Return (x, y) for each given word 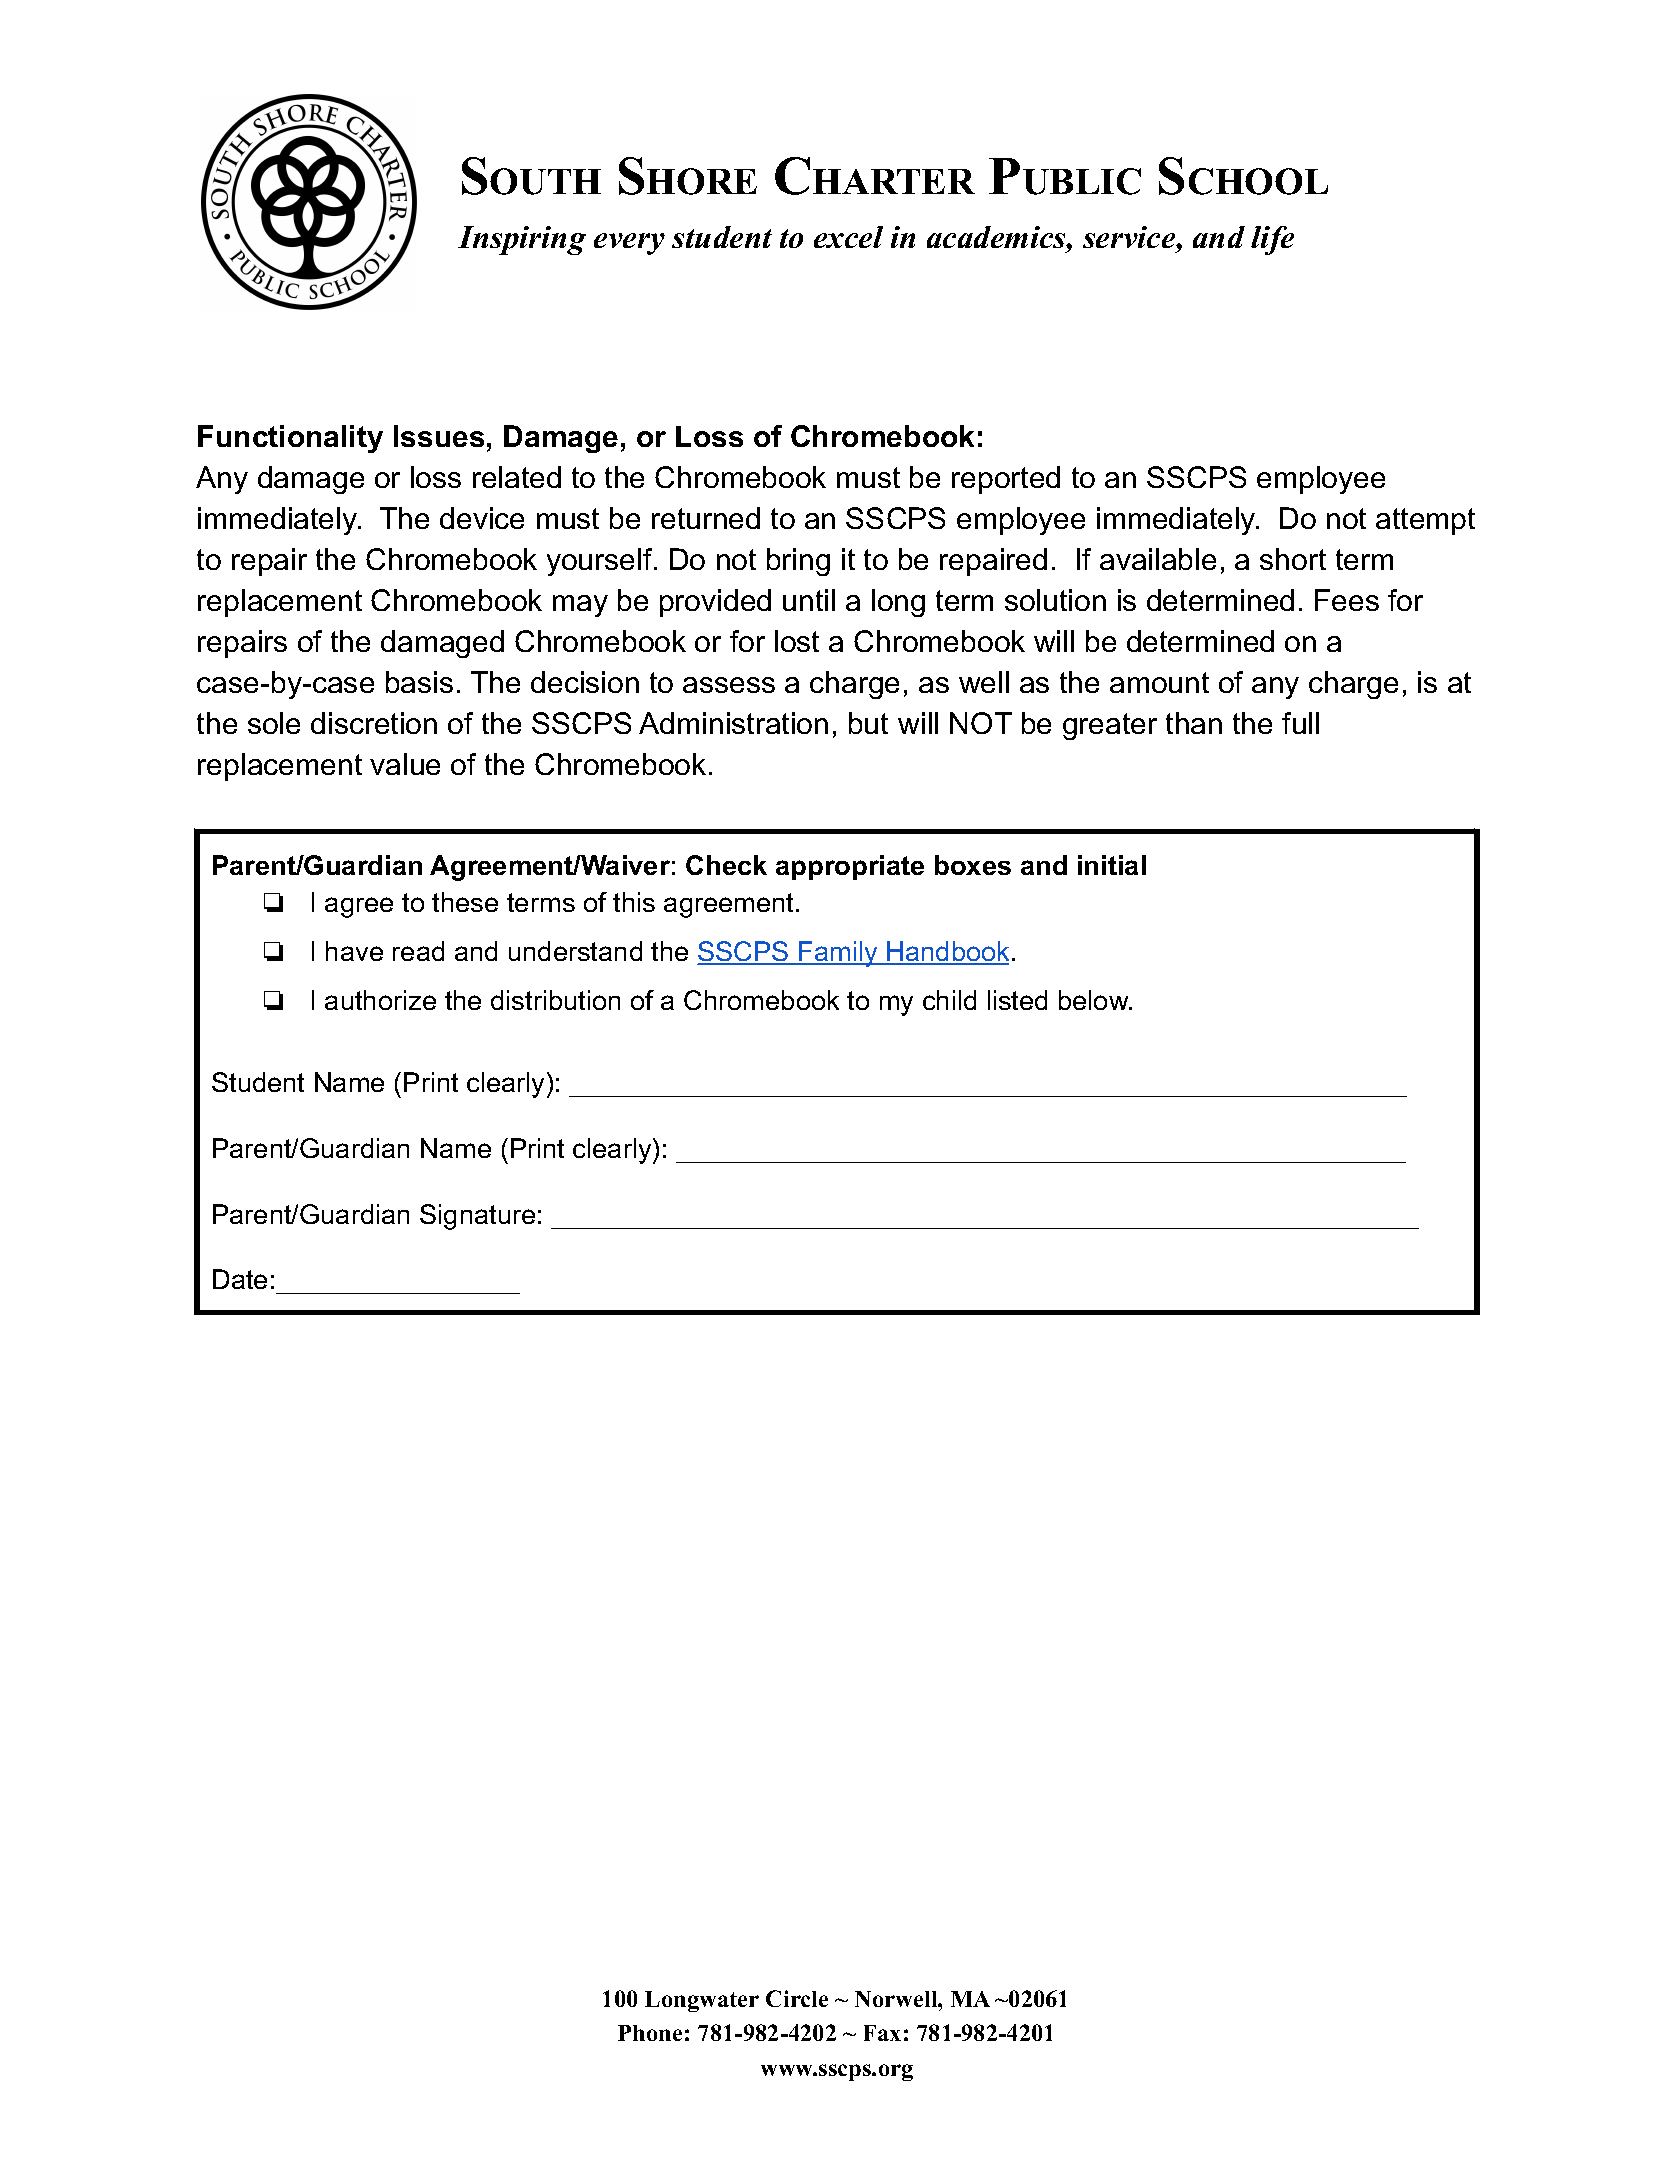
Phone (650, 2033)
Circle (797, 1998)
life (1272, 240)
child (949, 1000)
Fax (882, 2033)
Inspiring (522, 240)
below (1095, 1000)
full (1300, 723)
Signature (477, 1217)
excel (848, 237)
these (465, 902)
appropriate (850, 867)
